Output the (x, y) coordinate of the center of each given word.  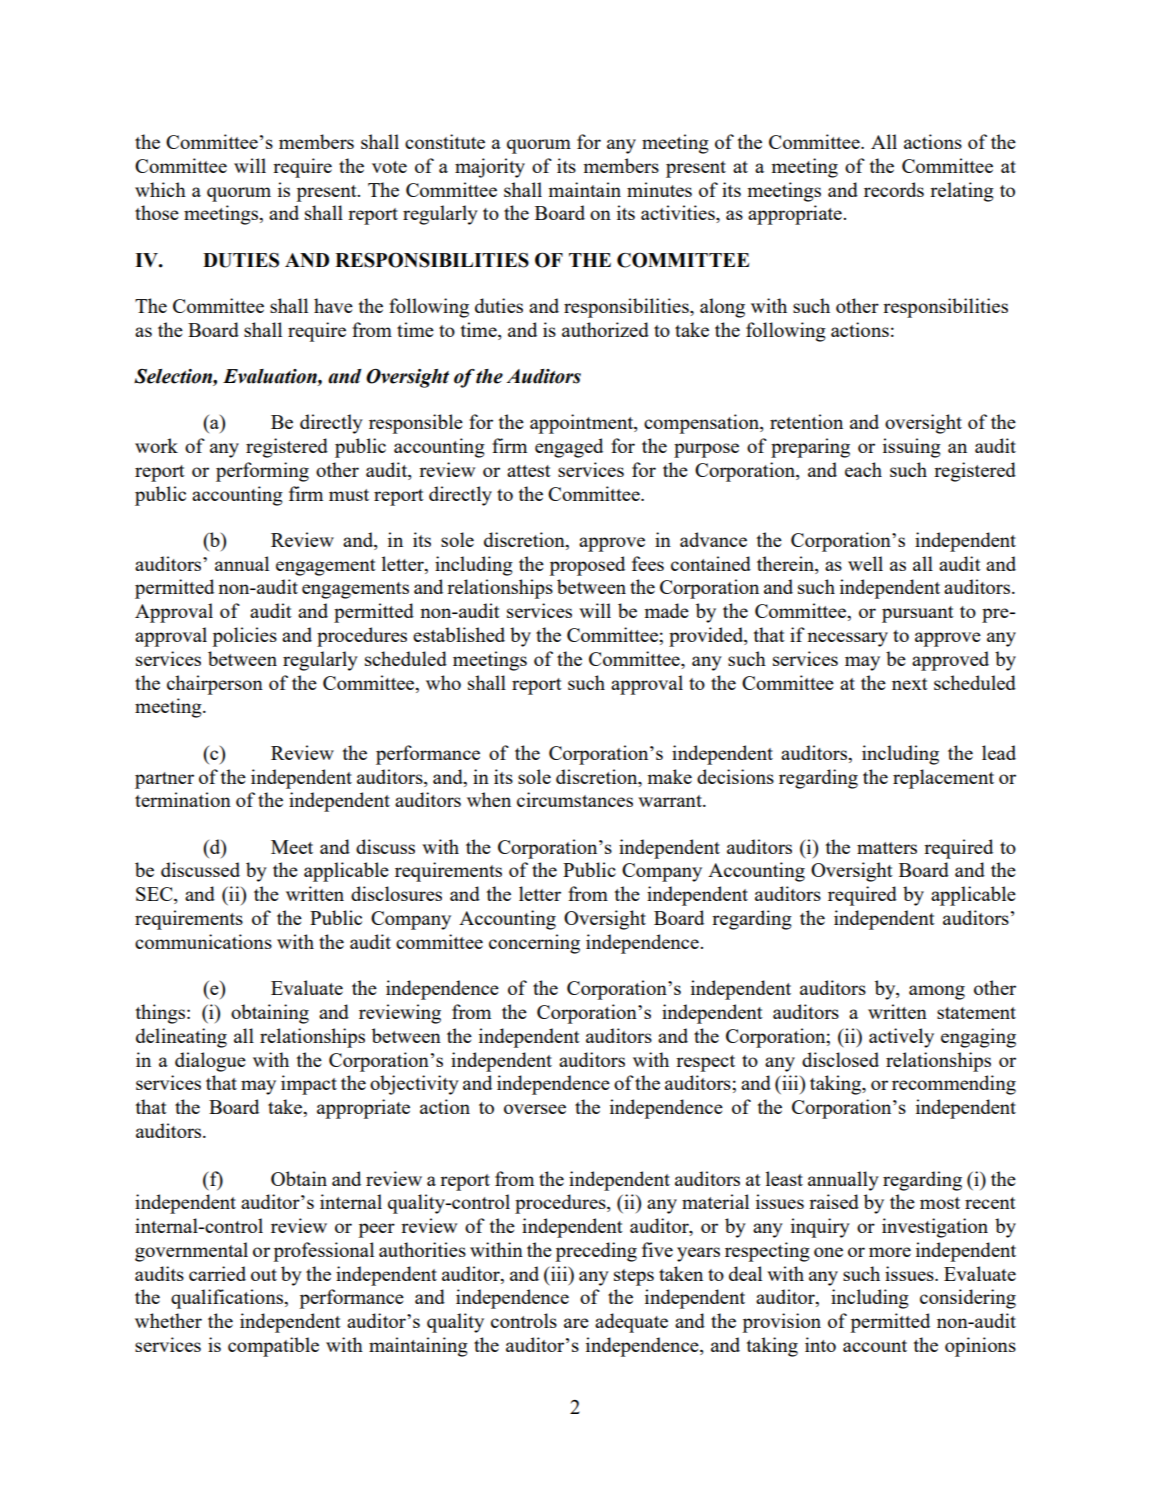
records (894, 189)
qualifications (228, 1299)
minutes (659, 189)
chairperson (215, 685)
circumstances (575, 799)
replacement (943, 779)
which (160, 189)
